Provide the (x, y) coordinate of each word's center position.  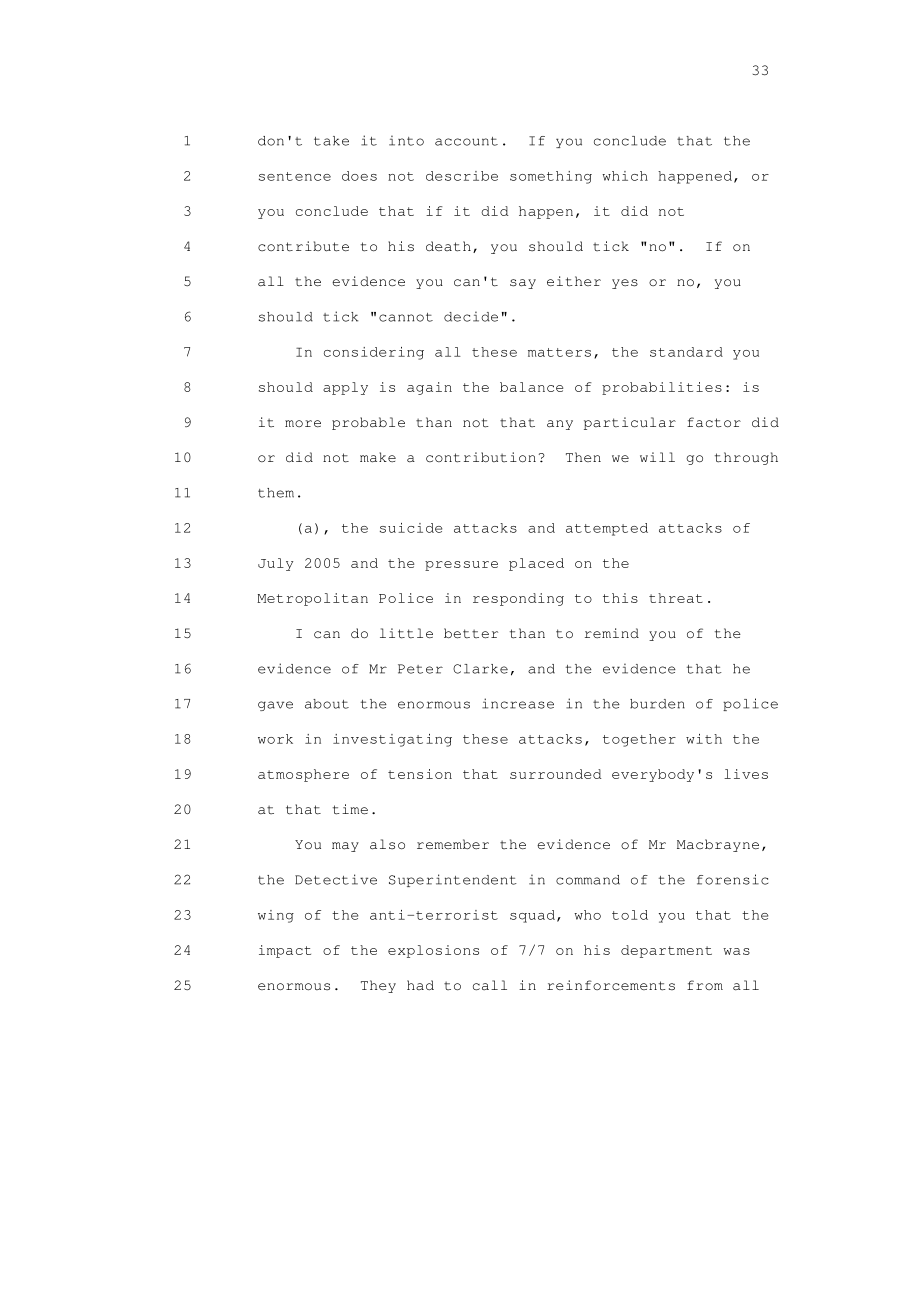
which (625, 176)
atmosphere (303, 775)
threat (676, 598)
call (490, 985)
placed (536, 564)
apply (345, 388)
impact (285, 951)
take (331, 141)
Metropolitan (312, 599)
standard (686, 352)
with (704, 739)
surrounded (556, 774)
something (551, 177)
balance (531, 387)
